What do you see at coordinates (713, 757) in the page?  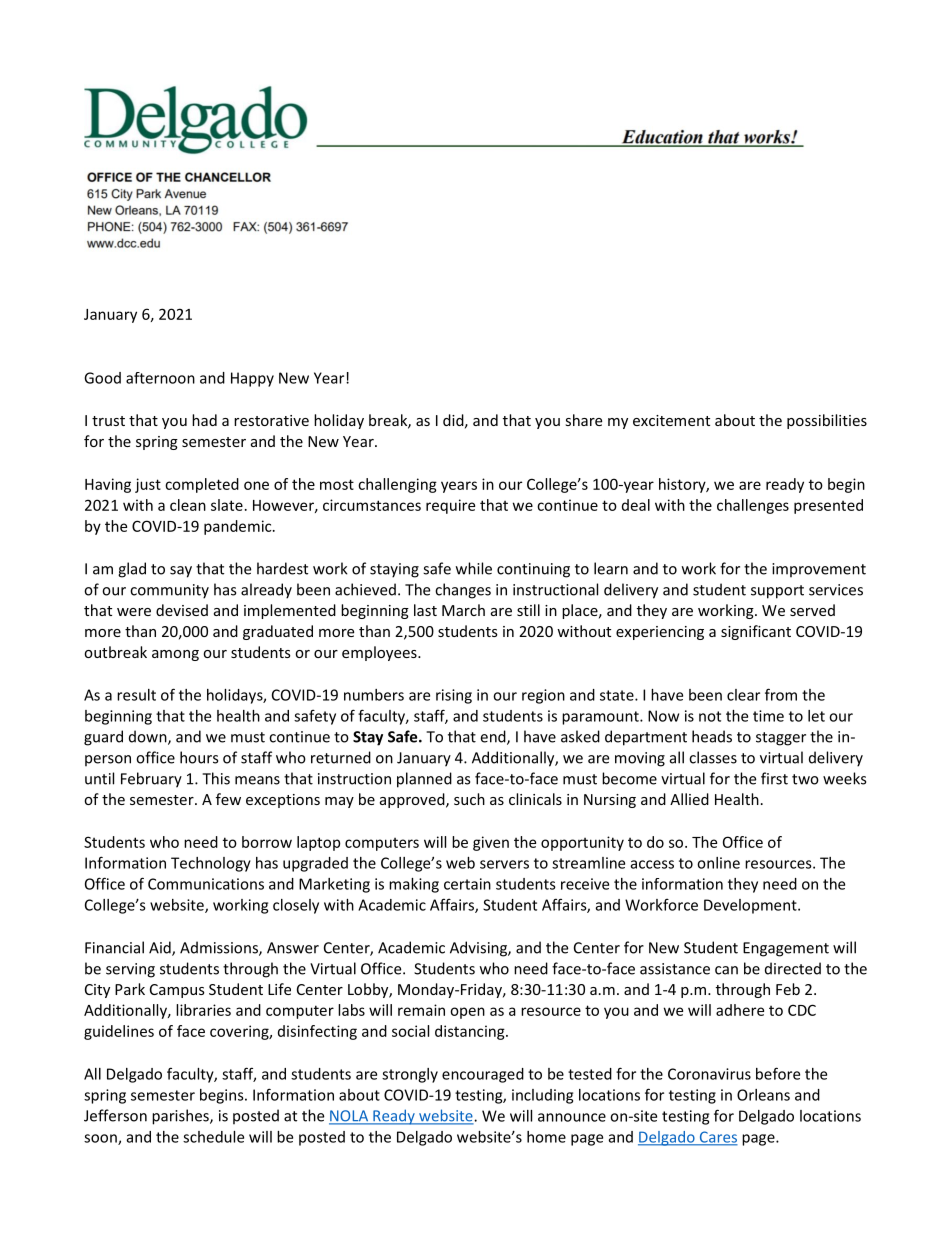 I see `classes` at bounding box center [713, 757].
